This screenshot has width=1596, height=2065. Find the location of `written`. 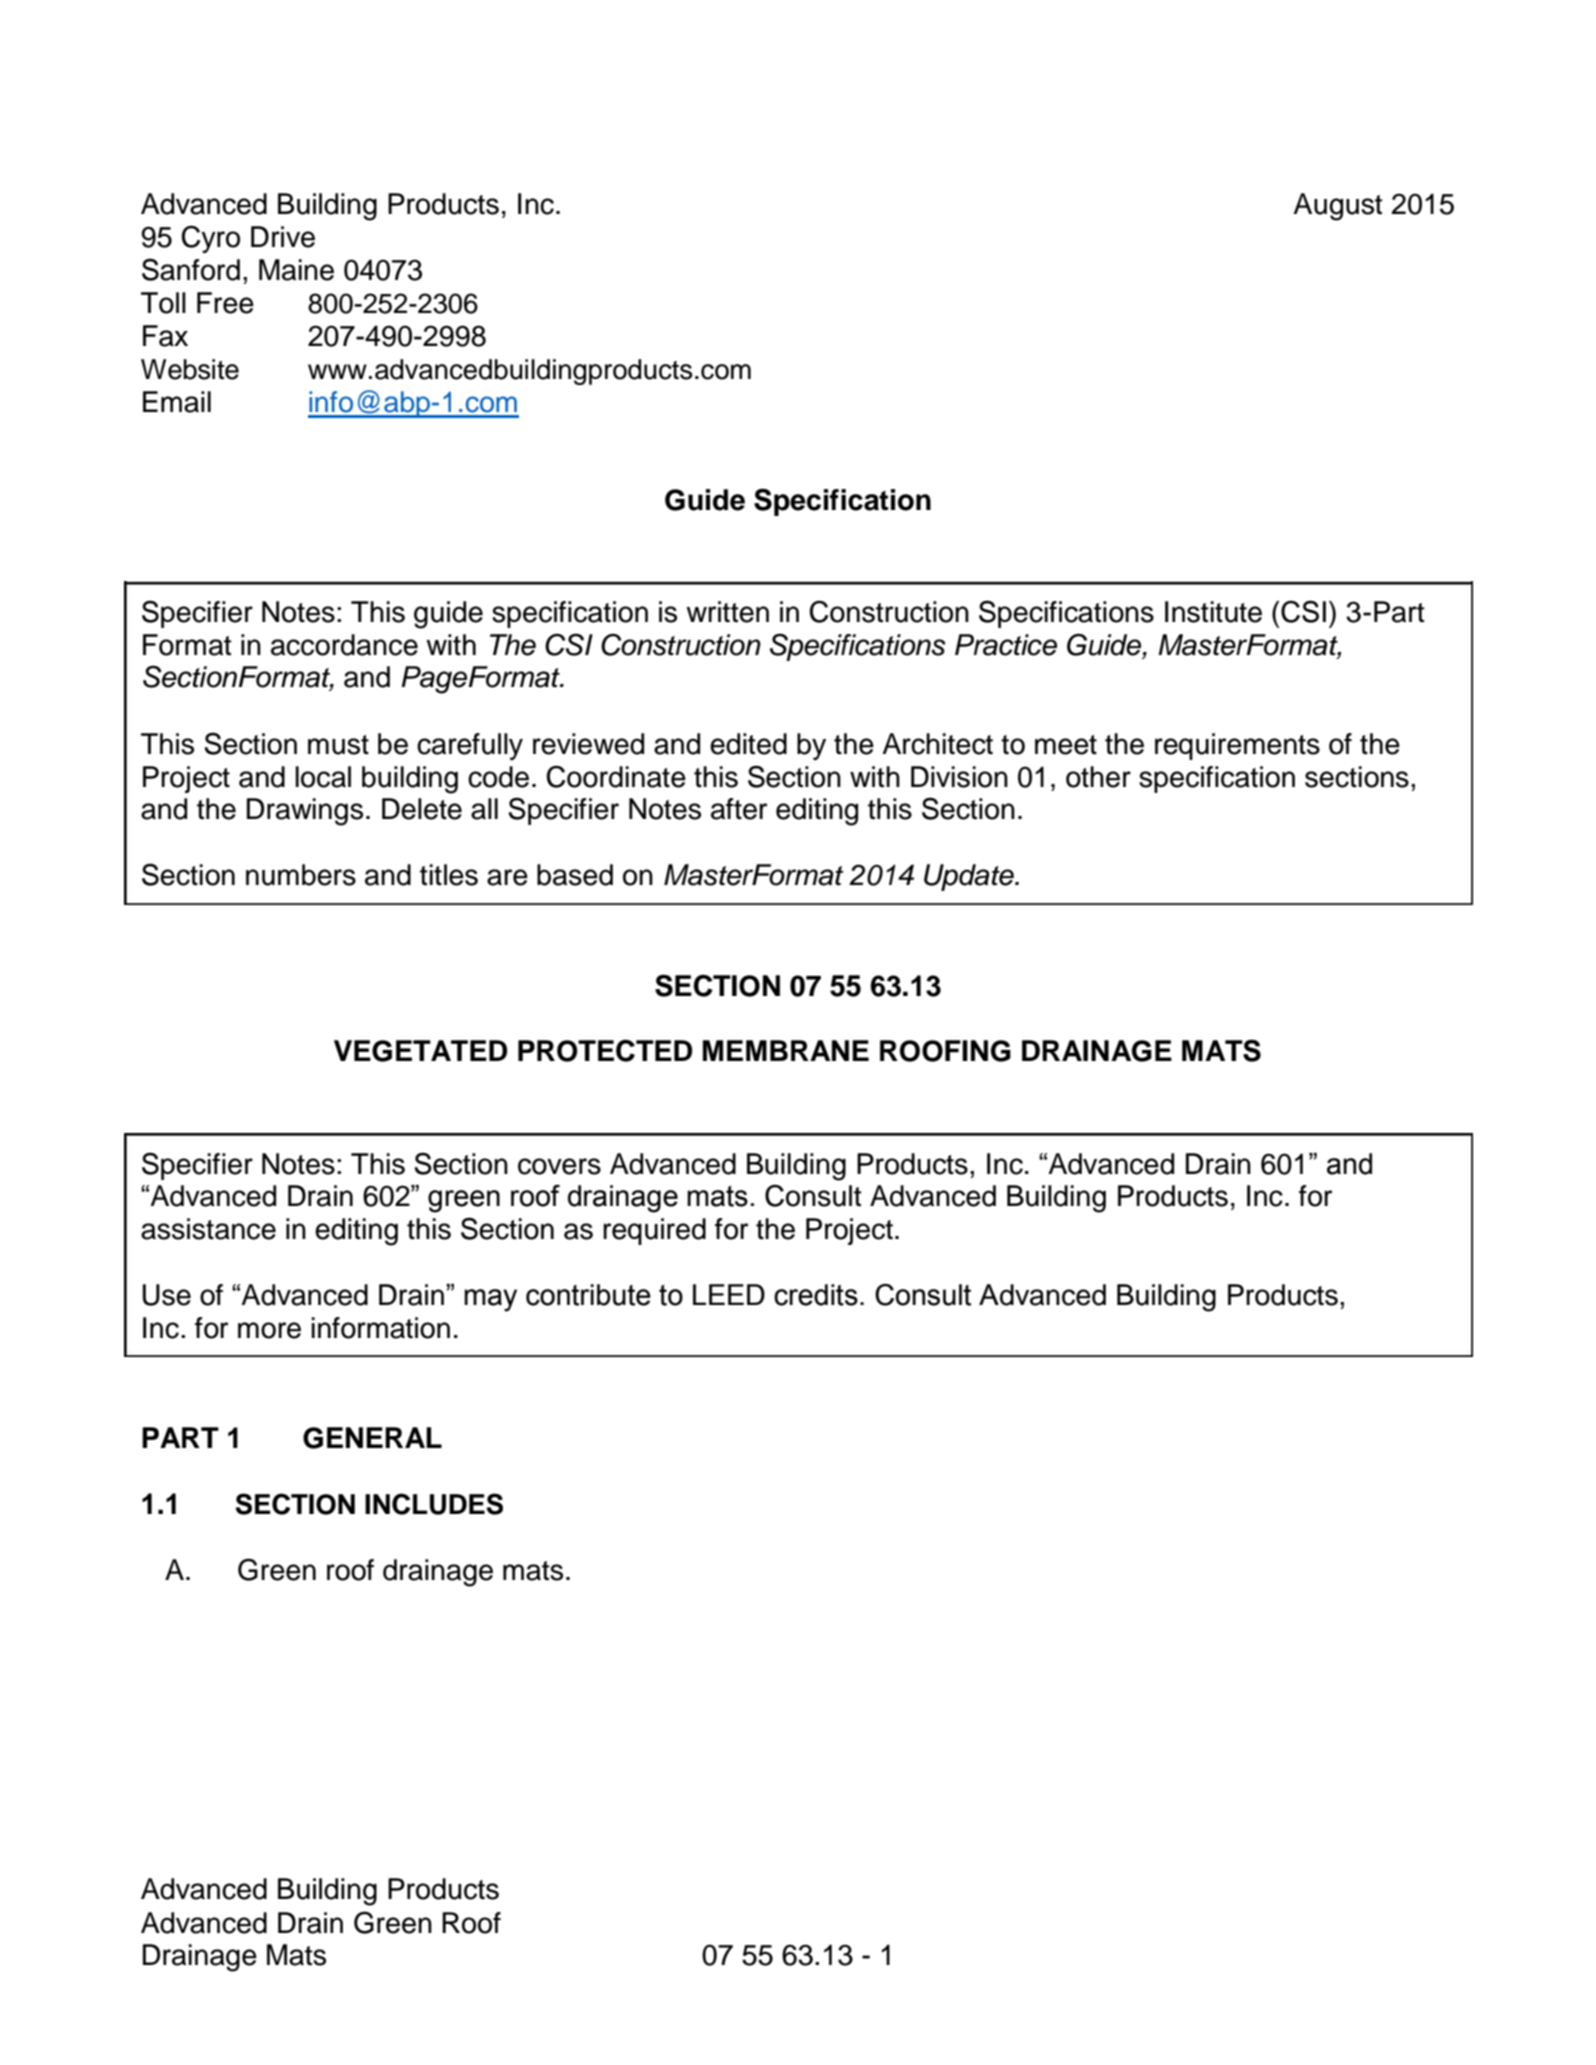

written is located at coordinates (727, 612).
